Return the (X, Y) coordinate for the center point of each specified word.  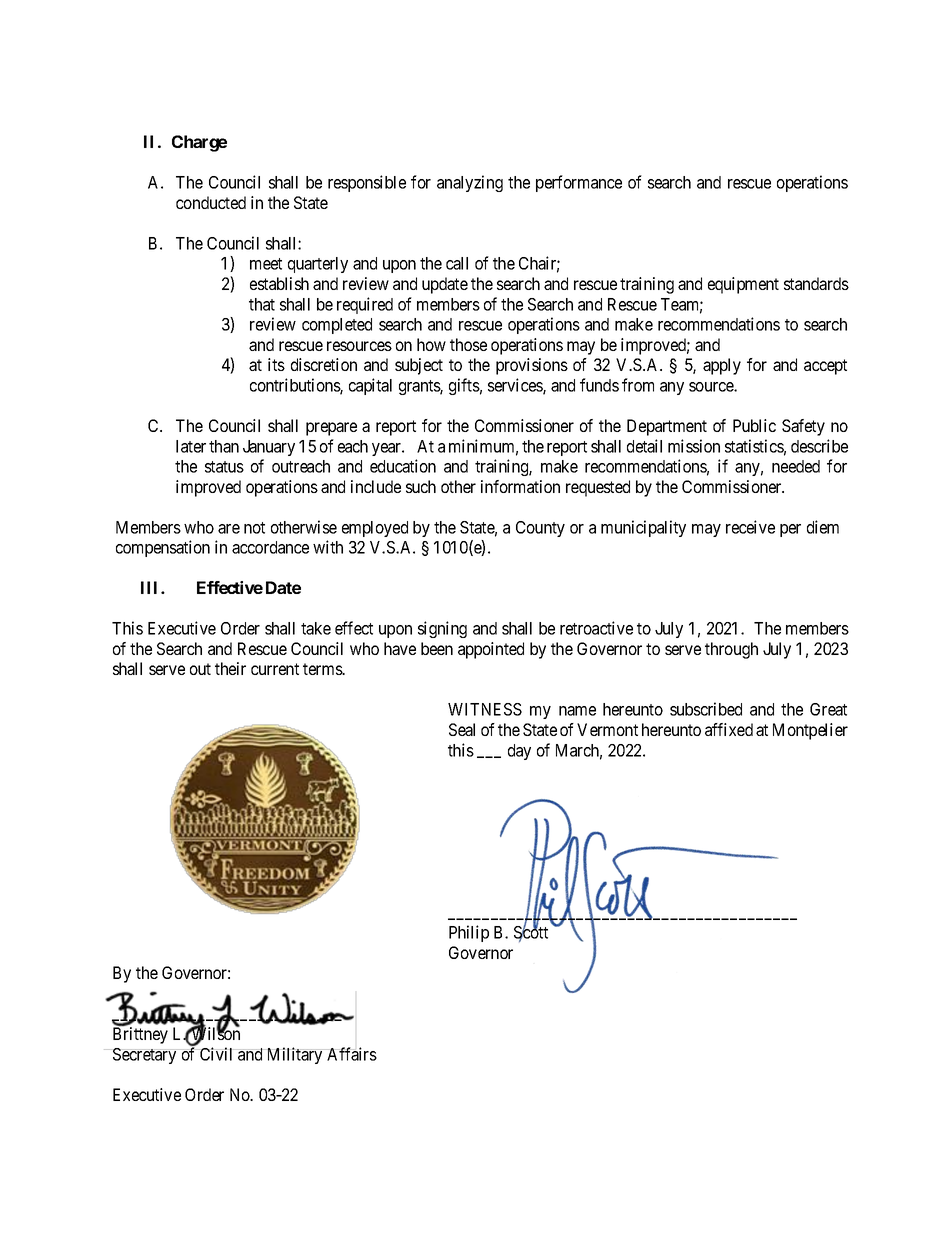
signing (442, 629)
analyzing (470, 183)
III (151, 587)
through (731, 650)
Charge (199, 143)
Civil (216, 1054)
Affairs (352, 1054)
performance (579, 183)
